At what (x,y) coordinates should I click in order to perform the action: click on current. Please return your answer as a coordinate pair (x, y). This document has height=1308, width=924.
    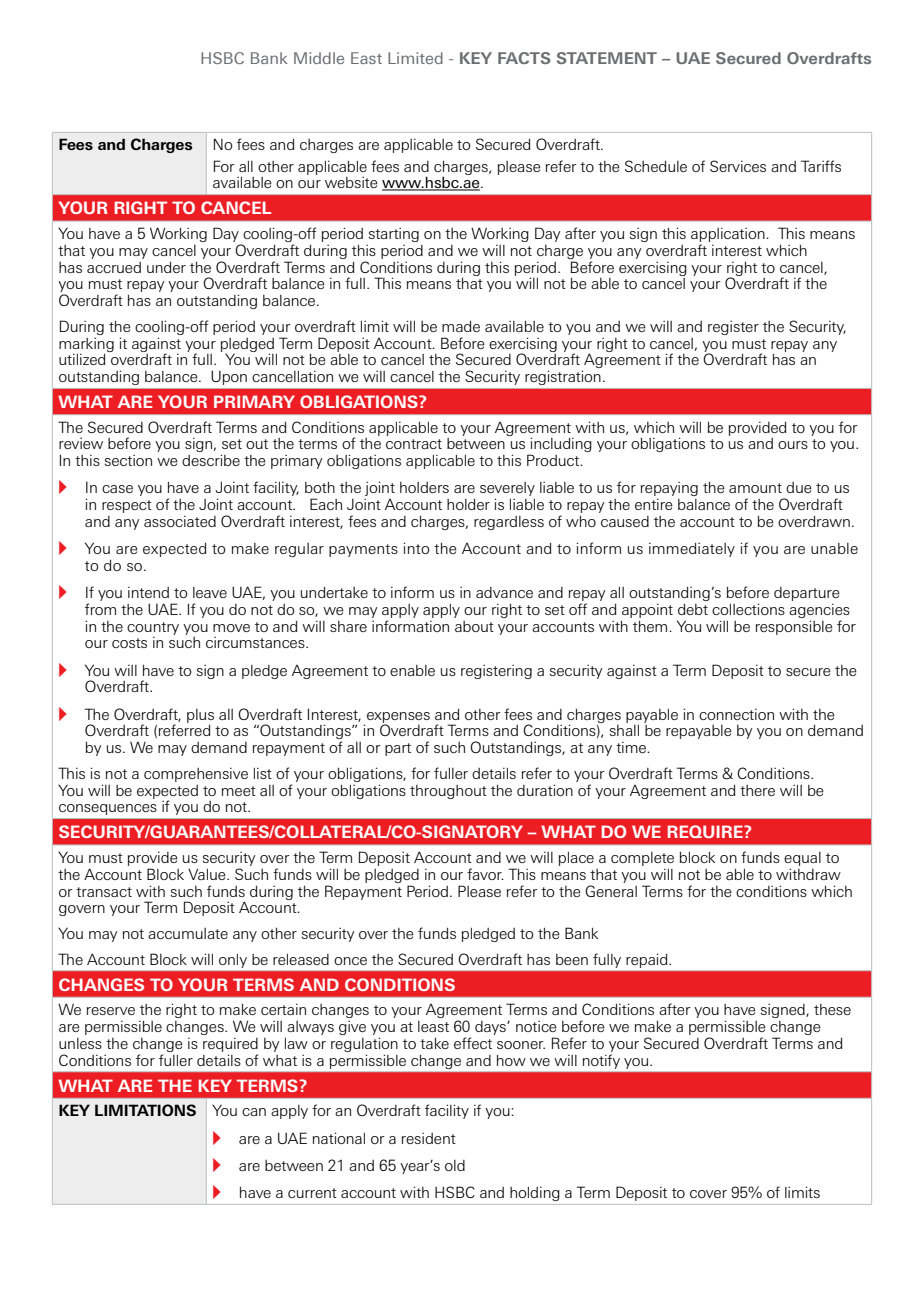
    Looking at the image, I should click on (312, 1193).
